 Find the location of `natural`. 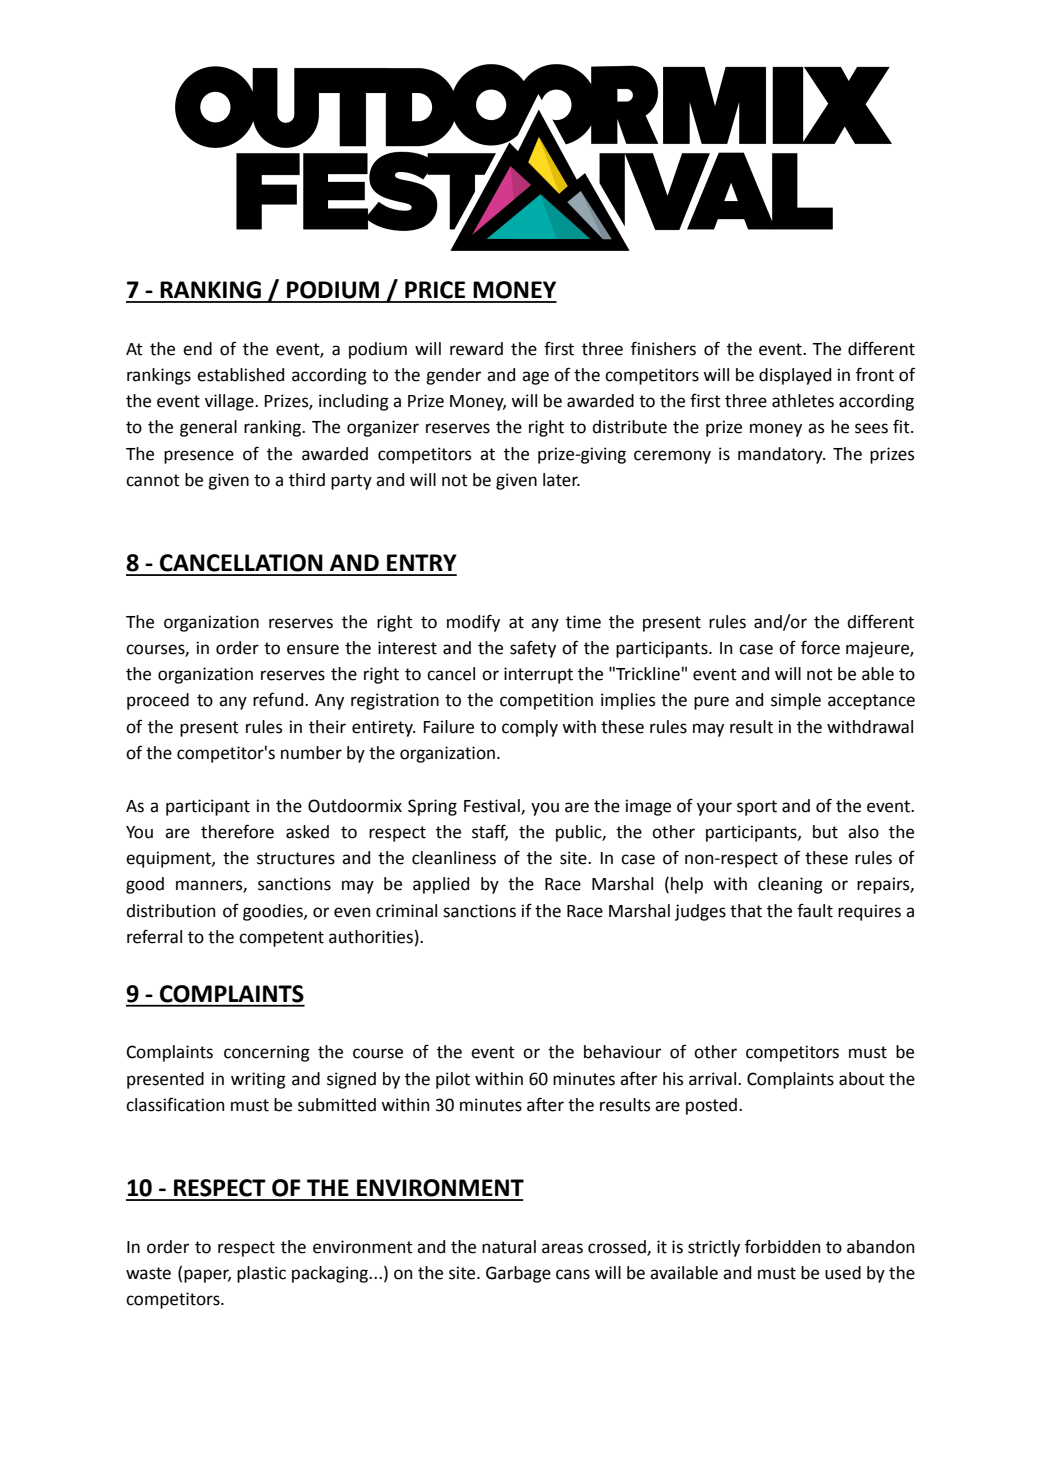

natural is located at coordinates (509, 1247).
